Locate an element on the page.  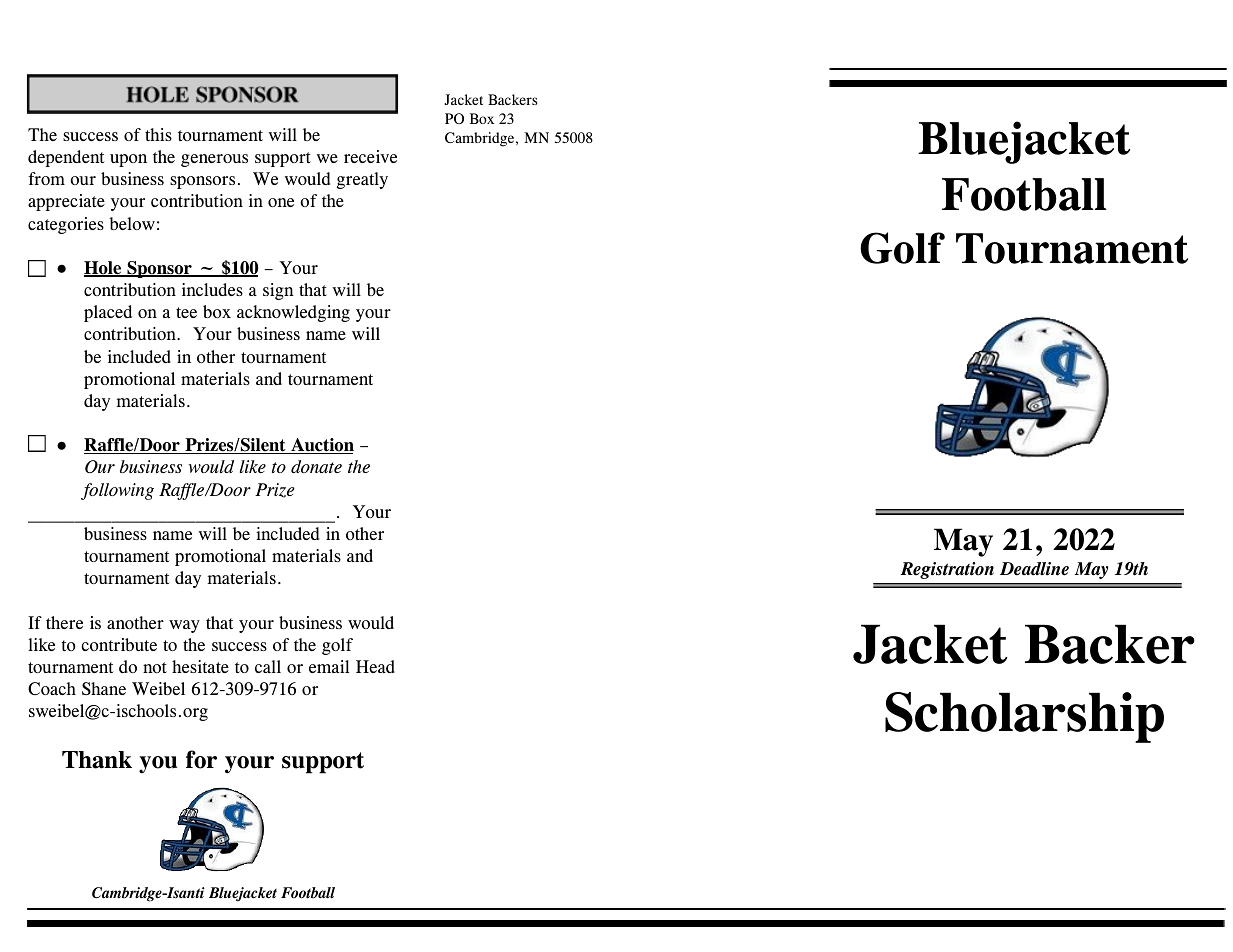
tee is located at coordinates (186, 312).
